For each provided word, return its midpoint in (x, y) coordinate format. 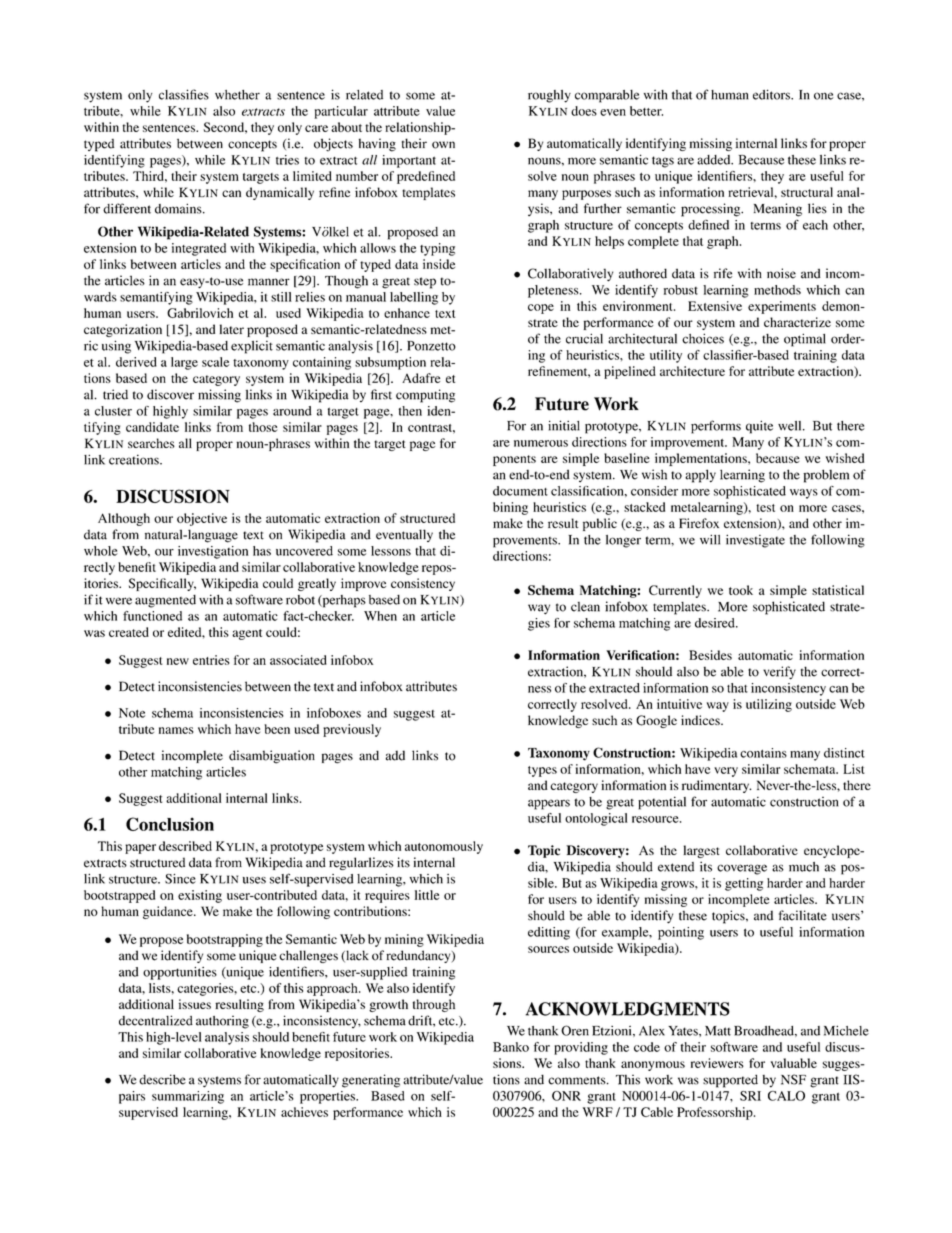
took (741, 590)
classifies (184, 94)
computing (425, 396)
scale (215, 362)
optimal (805, 340)
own (443, 145)
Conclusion (170, 824)
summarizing (188, 1097)
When (380, 616)
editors (772, 94)
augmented (165, 601)
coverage (742, 869)
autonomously (444, 847)
